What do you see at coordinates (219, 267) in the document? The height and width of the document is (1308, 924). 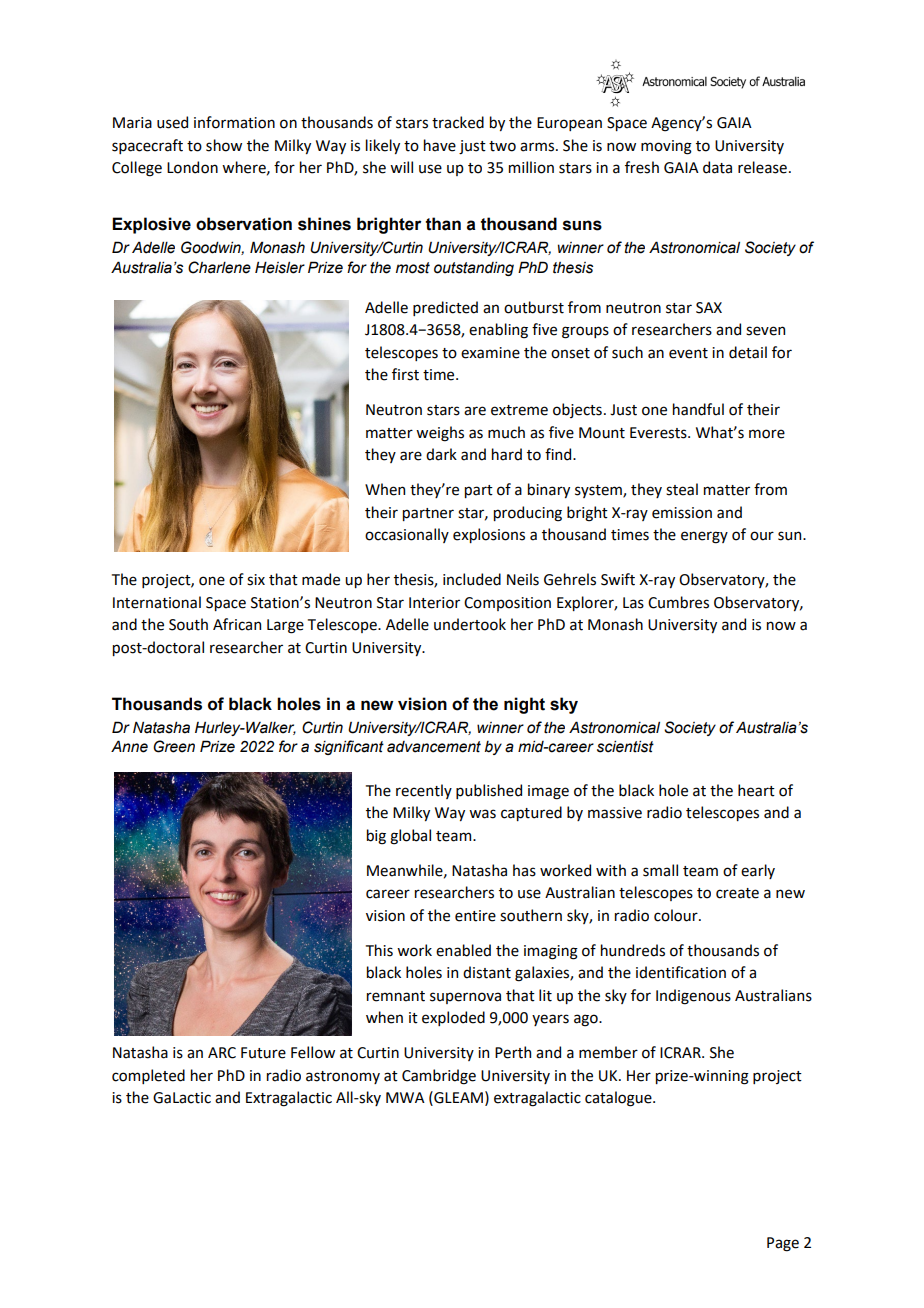 I see `Charlene` at bounding box center [219, 267].
